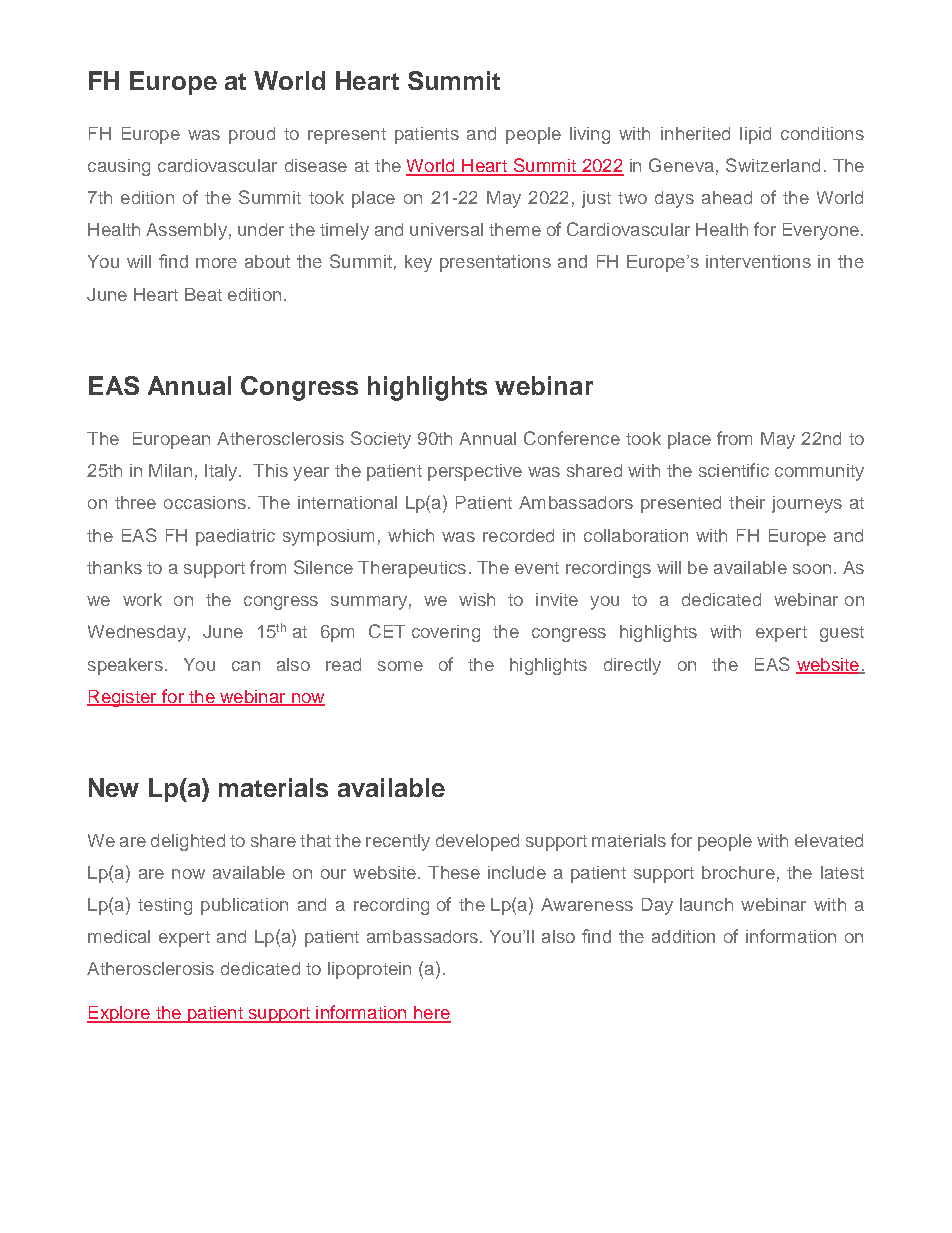  I want to click on developed, so click(477, 842).
